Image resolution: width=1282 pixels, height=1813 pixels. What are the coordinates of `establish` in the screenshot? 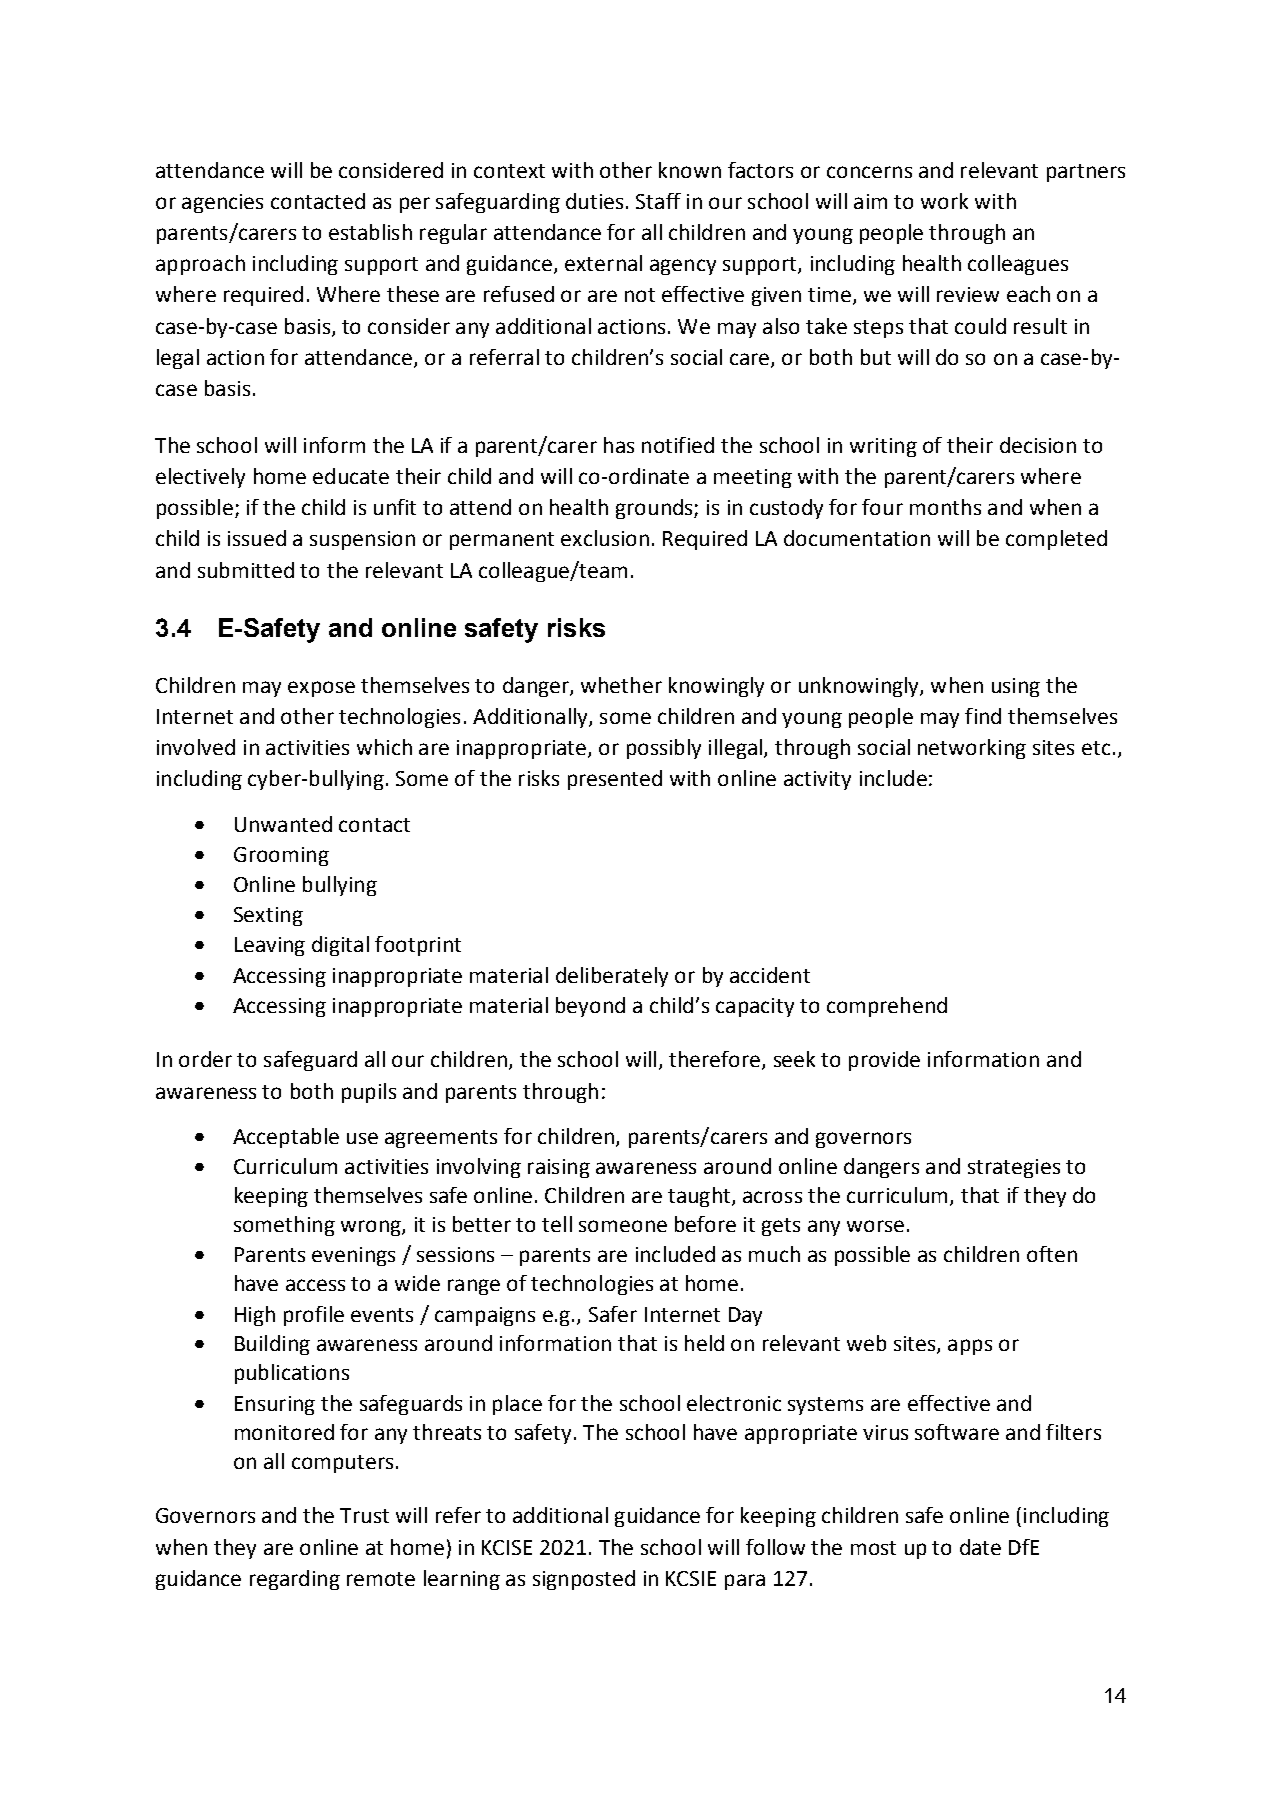 It's located at (370, 232).
